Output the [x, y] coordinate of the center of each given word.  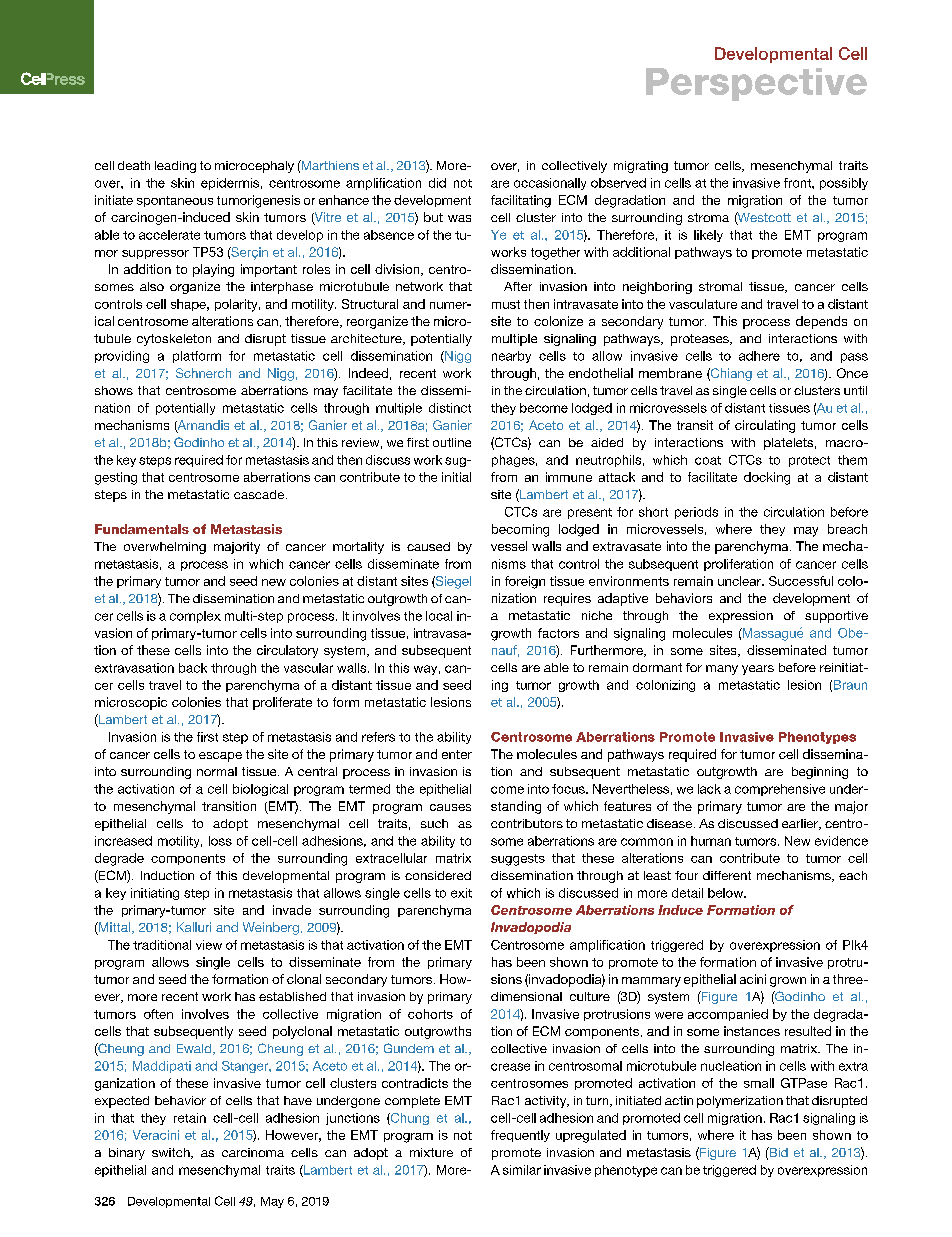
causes [450, 807]
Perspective [756, 84]
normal [217, 771]
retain [190, 1118]
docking [767, 478]
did [437, 183]
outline [452, 442]
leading [175, 167]
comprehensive [780, 790]
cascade [260, 494]
